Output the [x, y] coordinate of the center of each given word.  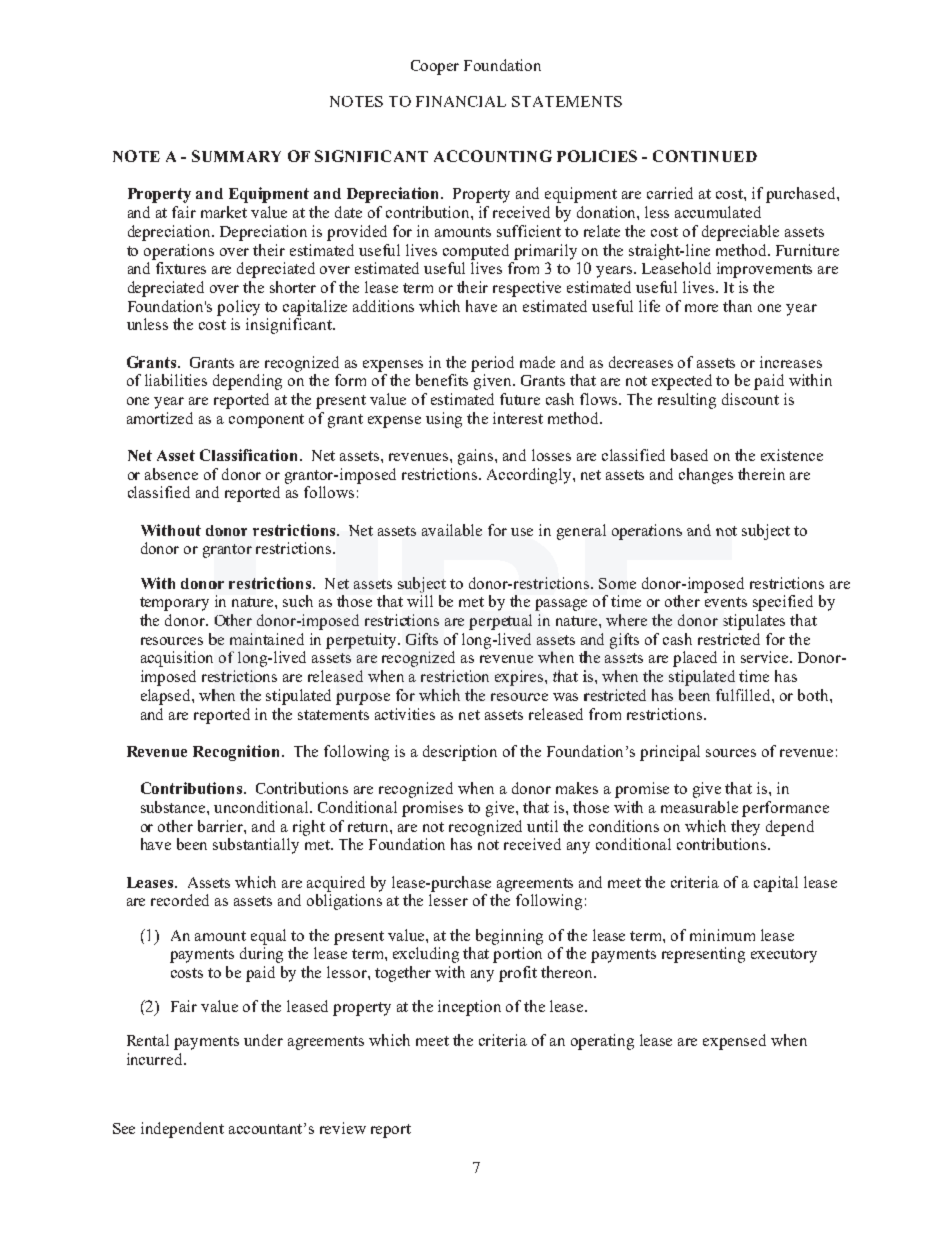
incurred [156, 1059]
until [542, 826]
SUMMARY [236, 156]
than [737, 306]
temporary [174, 604]
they [745, 828]
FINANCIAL [461, 101]
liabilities [176, 380]
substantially [256, 846]
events [726, 602]
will [420, 601]
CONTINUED [705, 156]
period [492, 364]
